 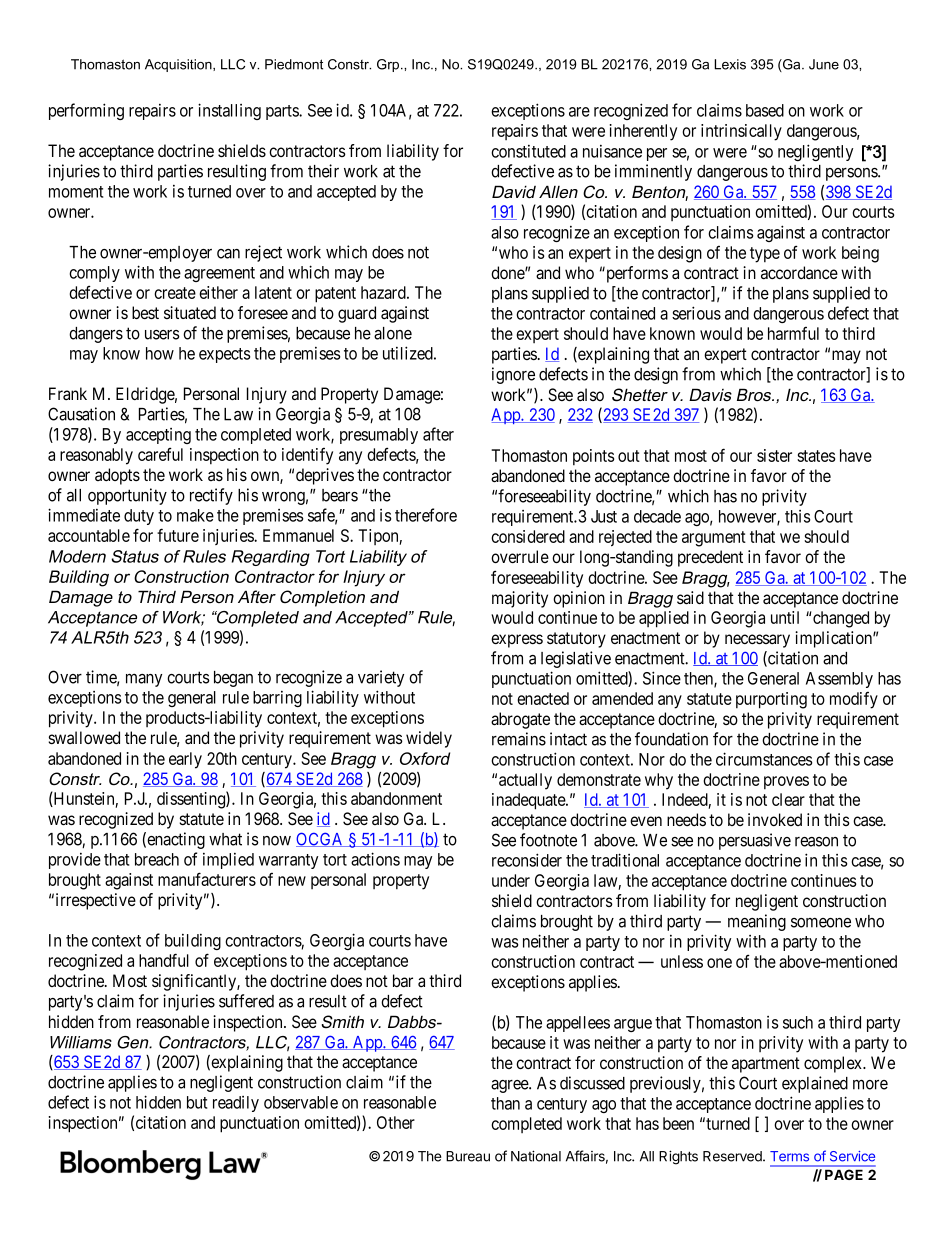 What do you see at coordinates (197, 1102) in the screenshot?
I see `but` at bounding box center [197, 1102].
